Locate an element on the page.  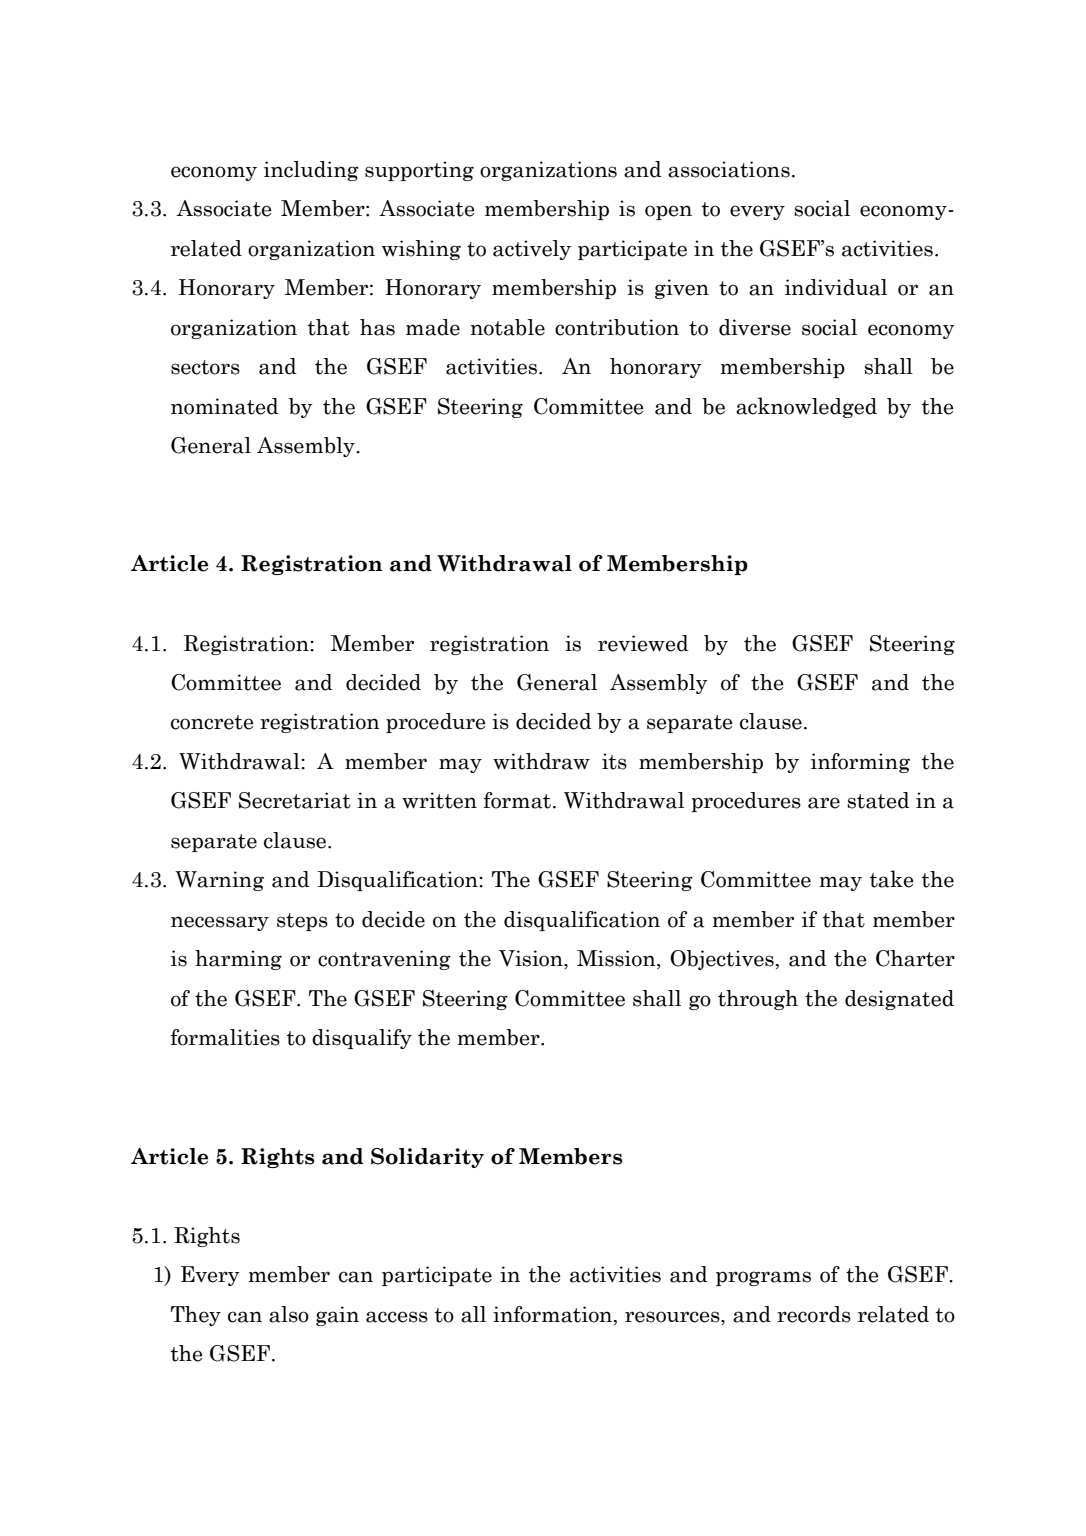
resources is located at coordinates (673, 1317).
